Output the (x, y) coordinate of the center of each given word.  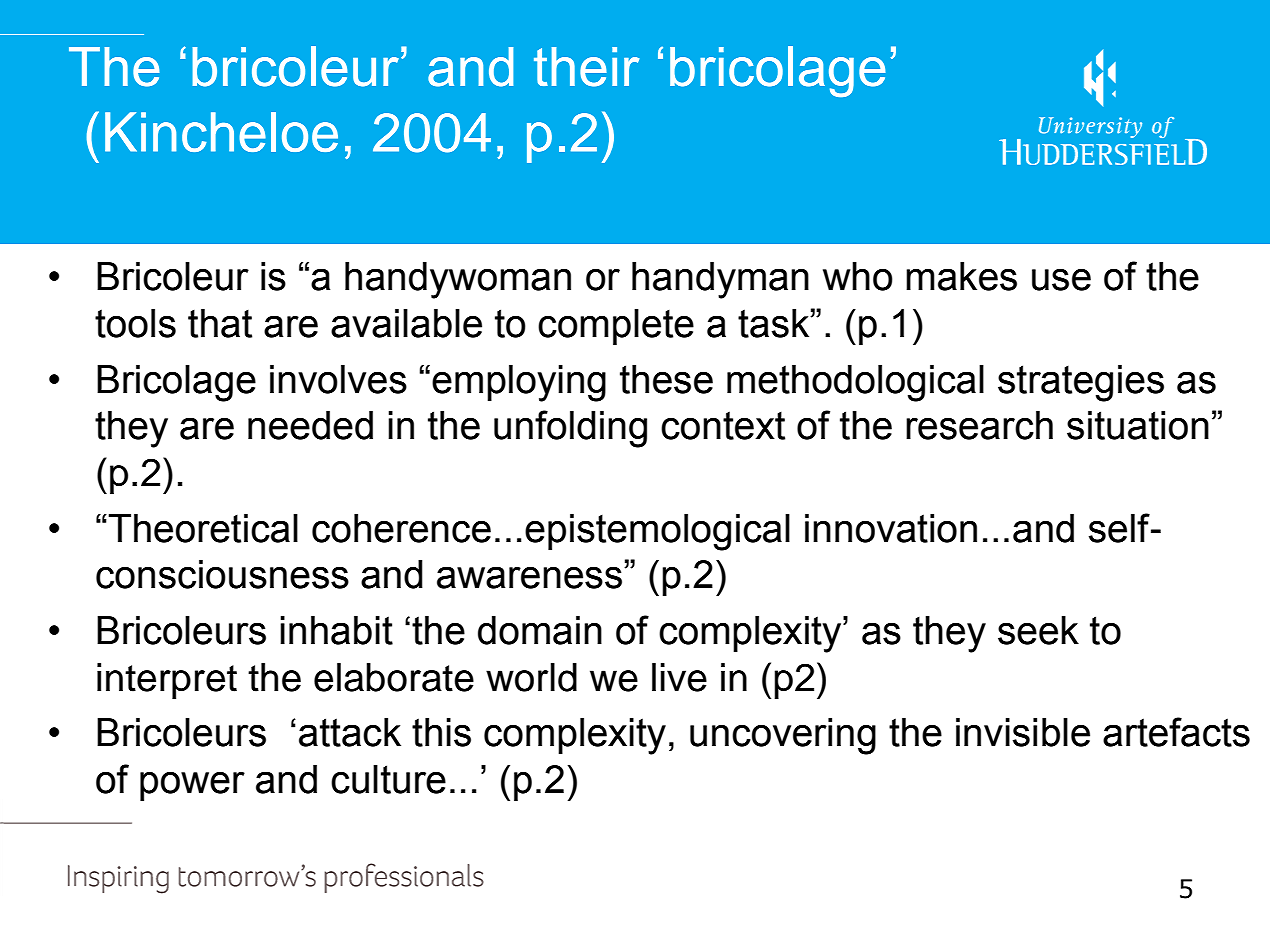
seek (1038, 630)
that (220, 323)
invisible (1023, 732)
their (586, 67)
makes (961, 276)
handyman (720, 280)
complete (616, 327)
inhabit (336, 630)
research (979, 425)
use (1061, 280)
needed (310, 425)
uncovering (783, 736)
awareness (529, 577)
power (192, 786)
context (723, 425)
